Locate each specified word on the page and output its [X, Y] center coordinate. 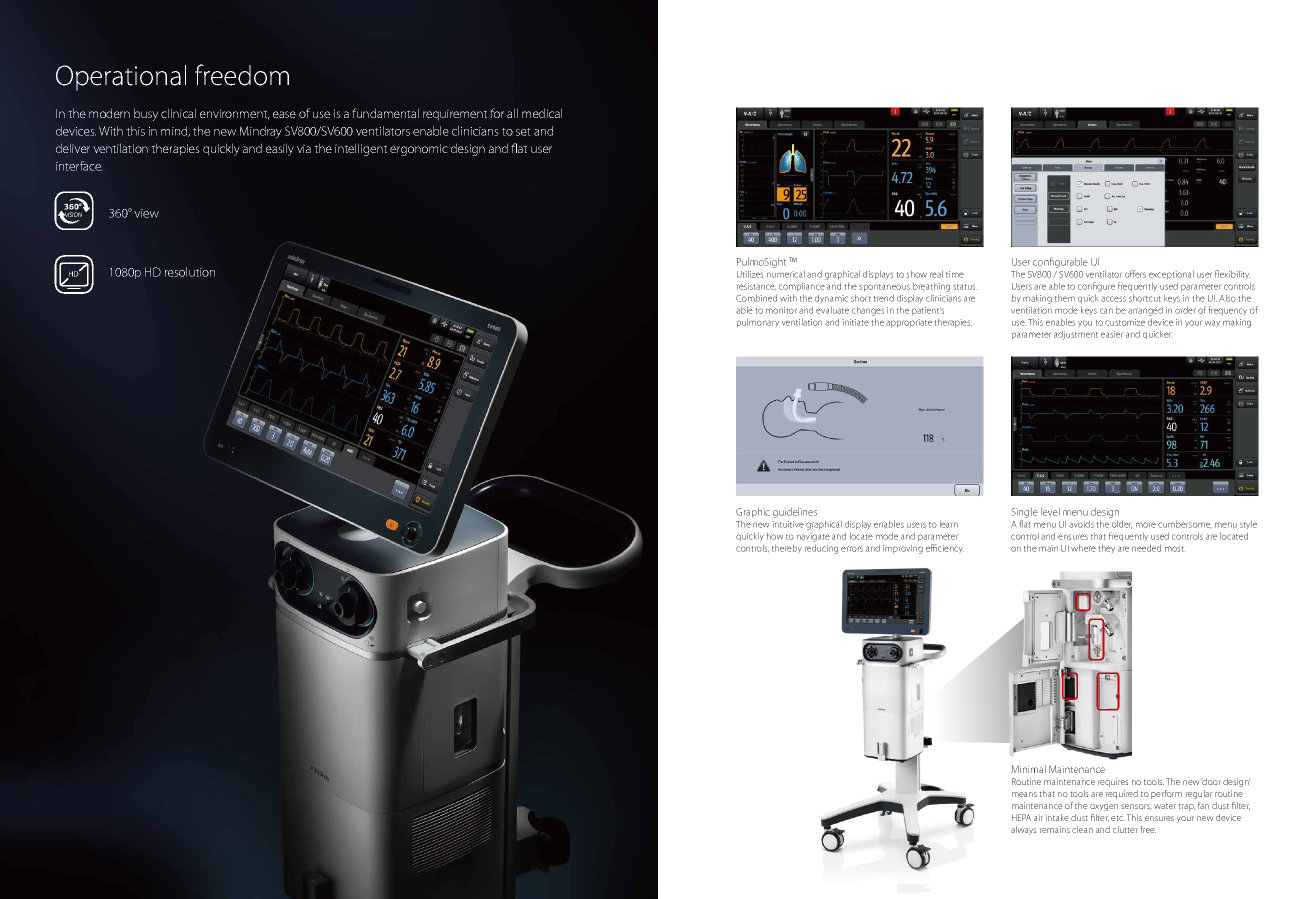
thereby [787, 549]
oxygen [1104, 807]
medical [542, 113]
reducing [821, 549]
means [1024, 794]
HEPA [1021, 817]
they [1106, 549]
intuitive [788, 524]
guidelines [795, 512]
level [1050, 511]
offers [1135, 274]
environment [235, 114]
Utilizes [750, 274]
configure [1096, 287]
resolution [190, 272]
